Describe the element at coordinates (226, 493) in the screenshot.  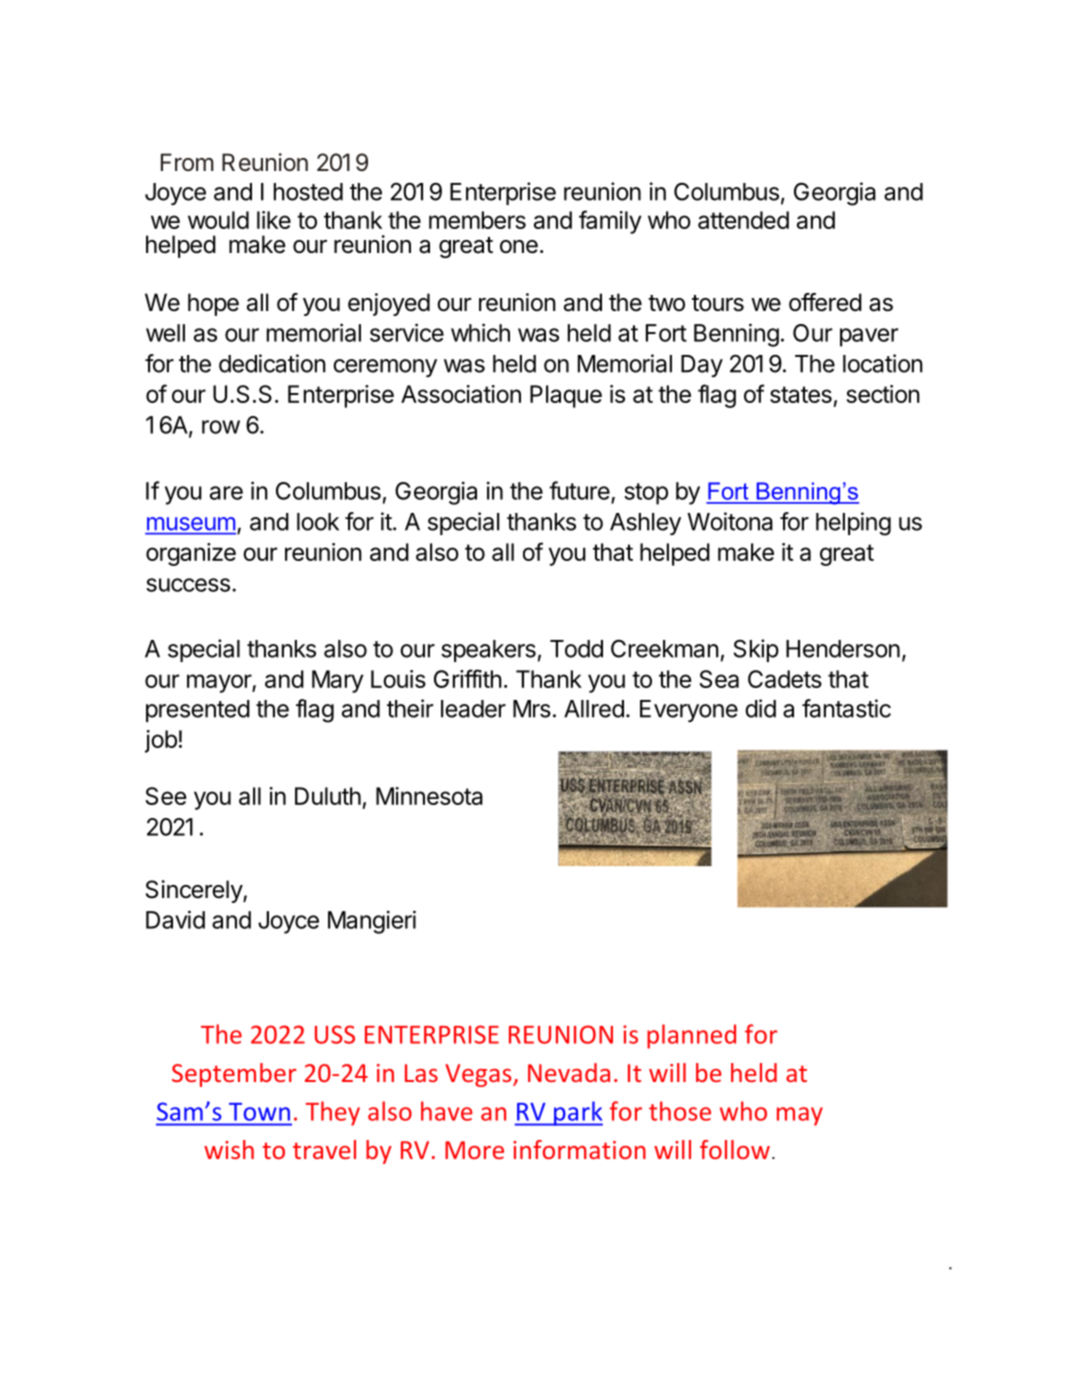
I see `are` at that location.
